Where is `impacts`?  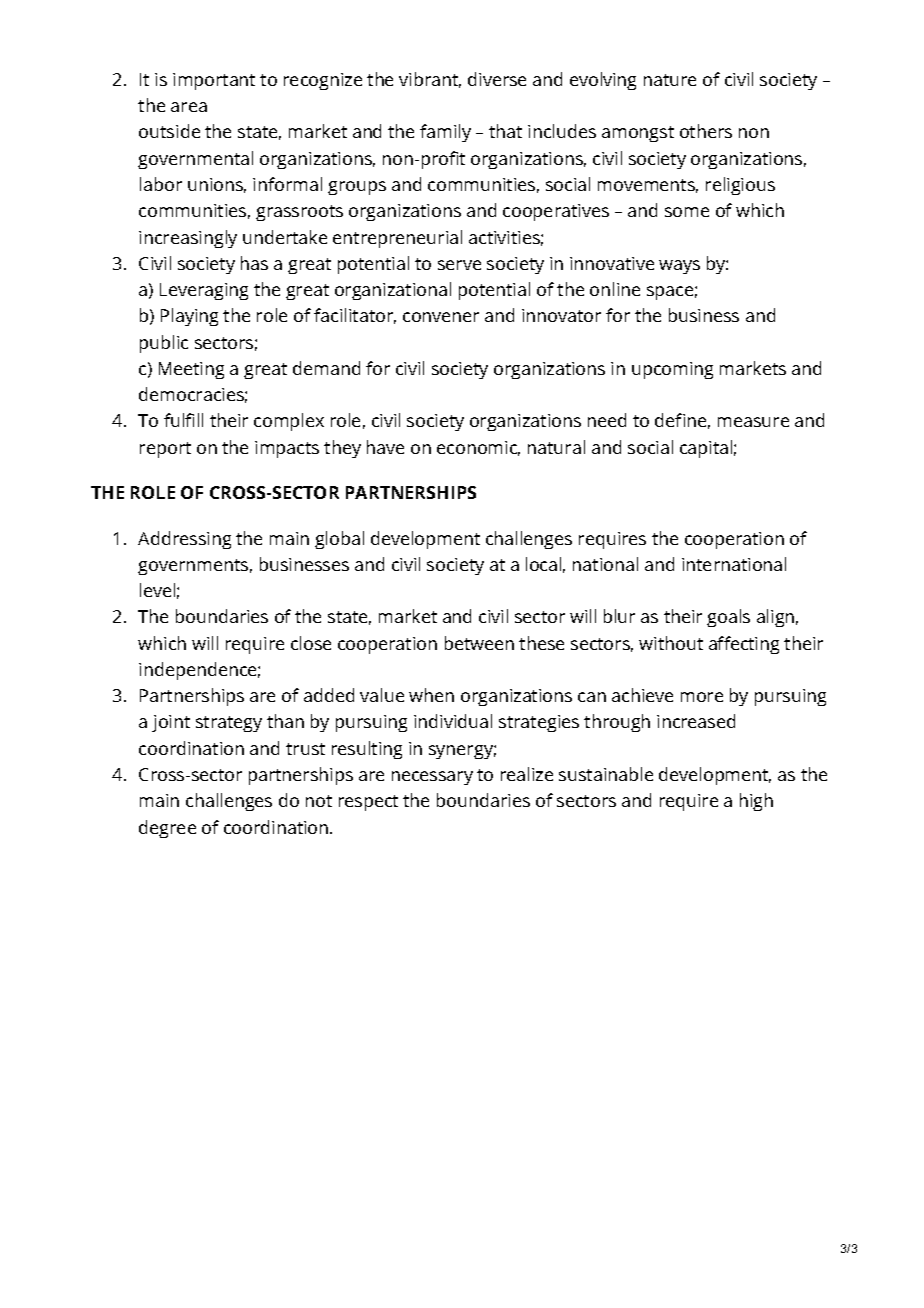
impacts is located at coordinates (287, 449).
